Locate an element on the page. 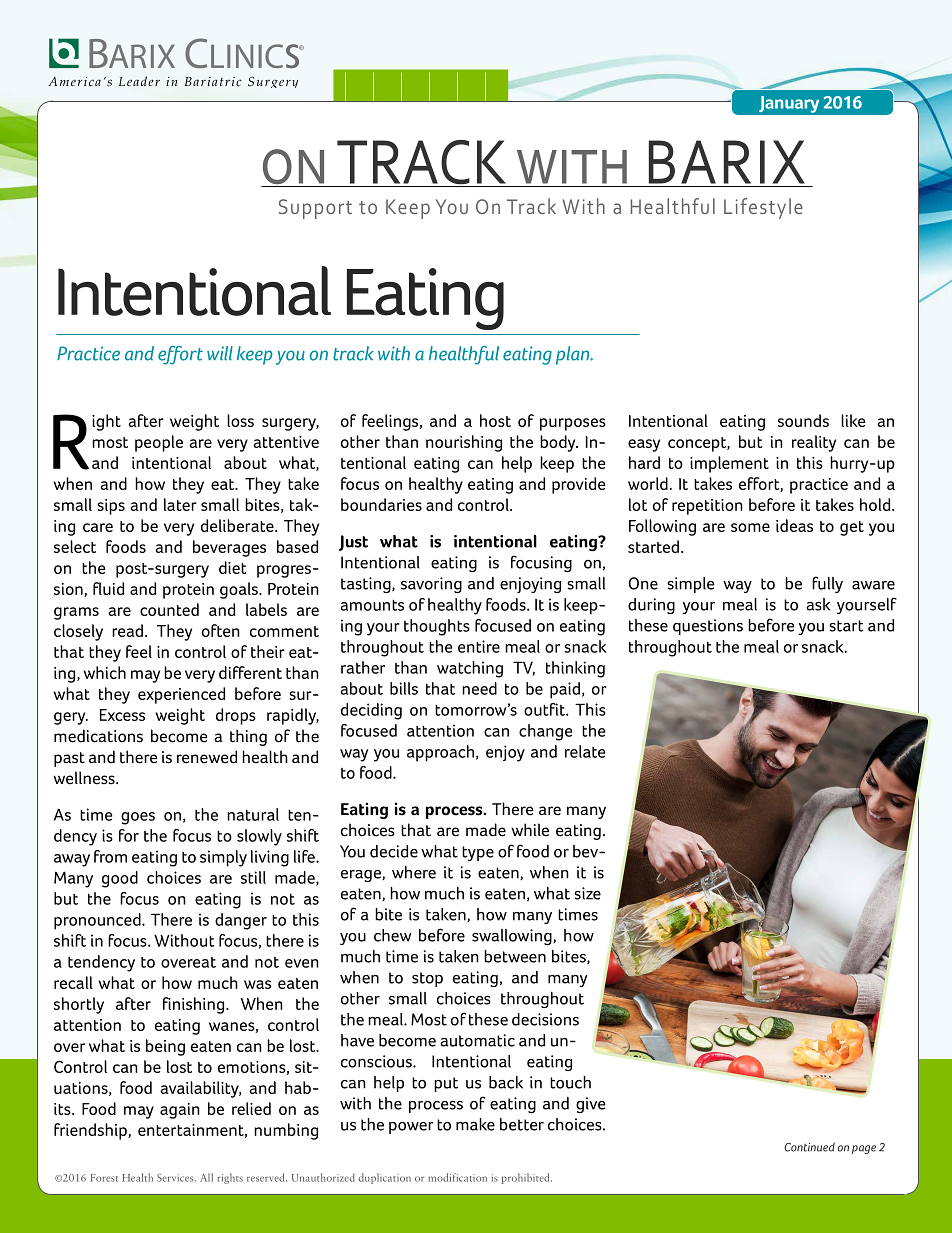 The height and width of the image is (1233, 952). make is located at coordinates (475, 1124).
